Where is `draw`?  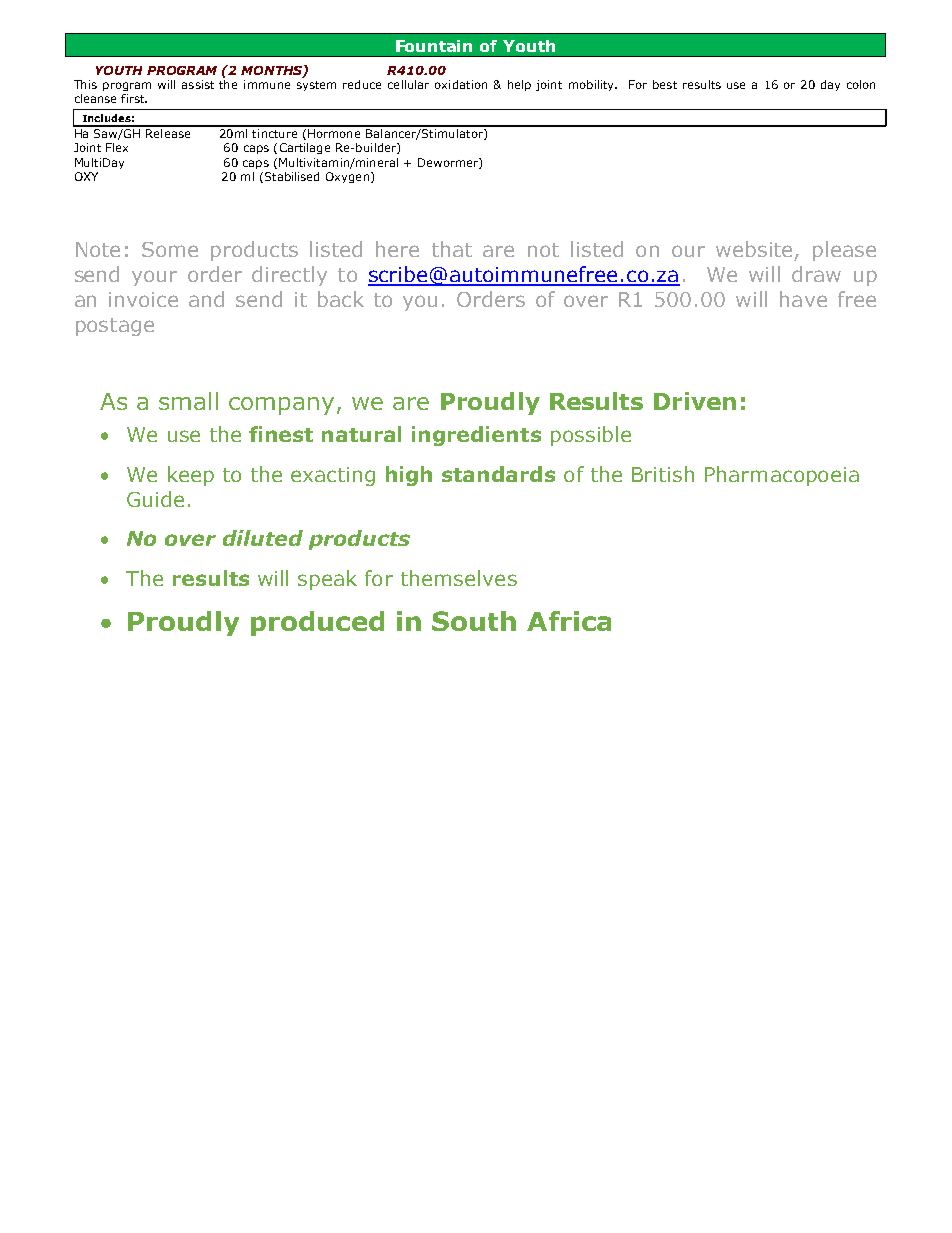
draw is located at coordinates (816, 274).
